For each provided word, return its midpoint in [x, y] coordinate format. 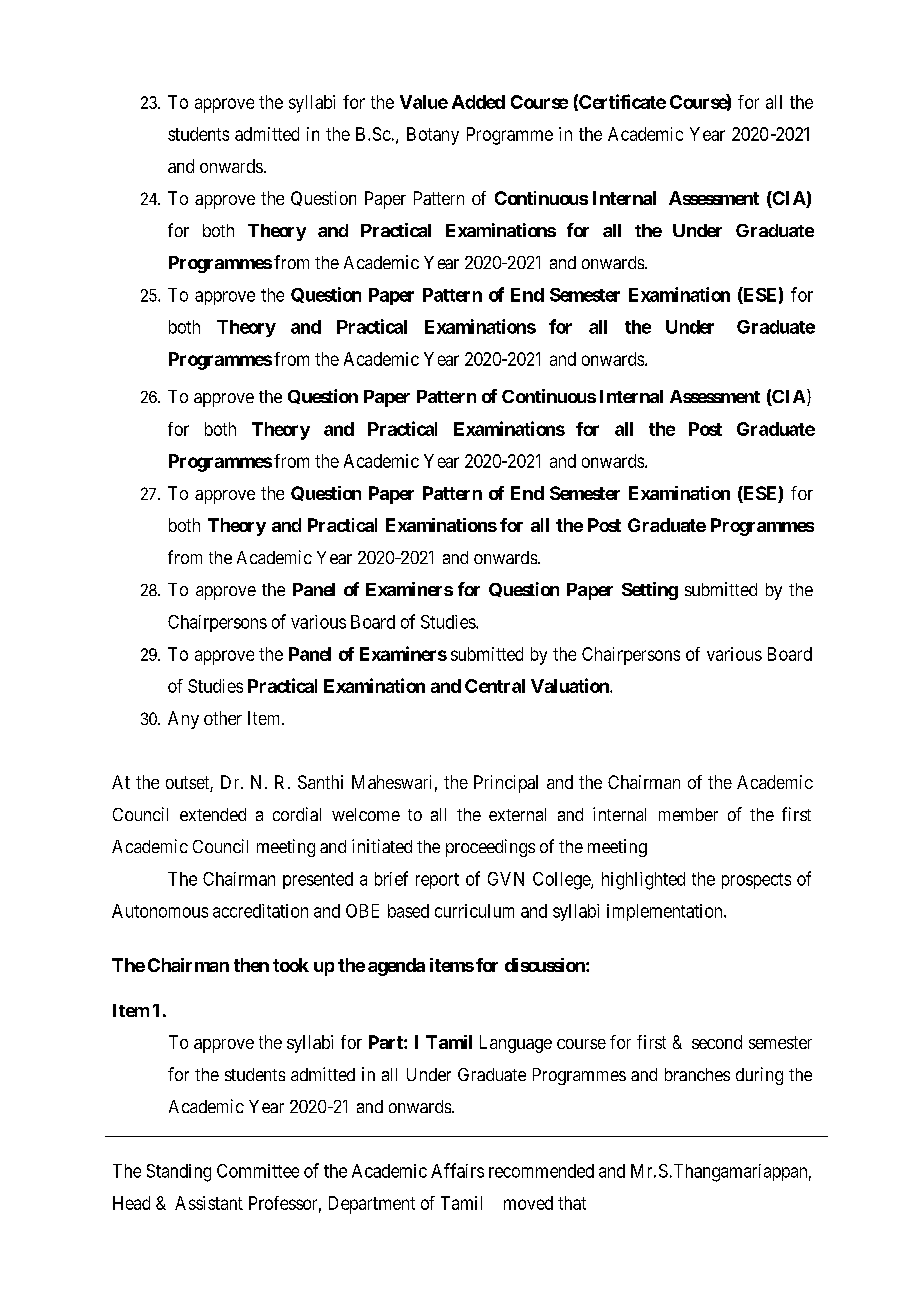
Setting [650, 591]
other [223, 718]
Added [478, 102]
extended [213, 814]
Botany [433, 136]
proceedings [490, 848]
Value [424, 102]
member [688, 814]
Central [495, 686]
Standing [179, 1173]
